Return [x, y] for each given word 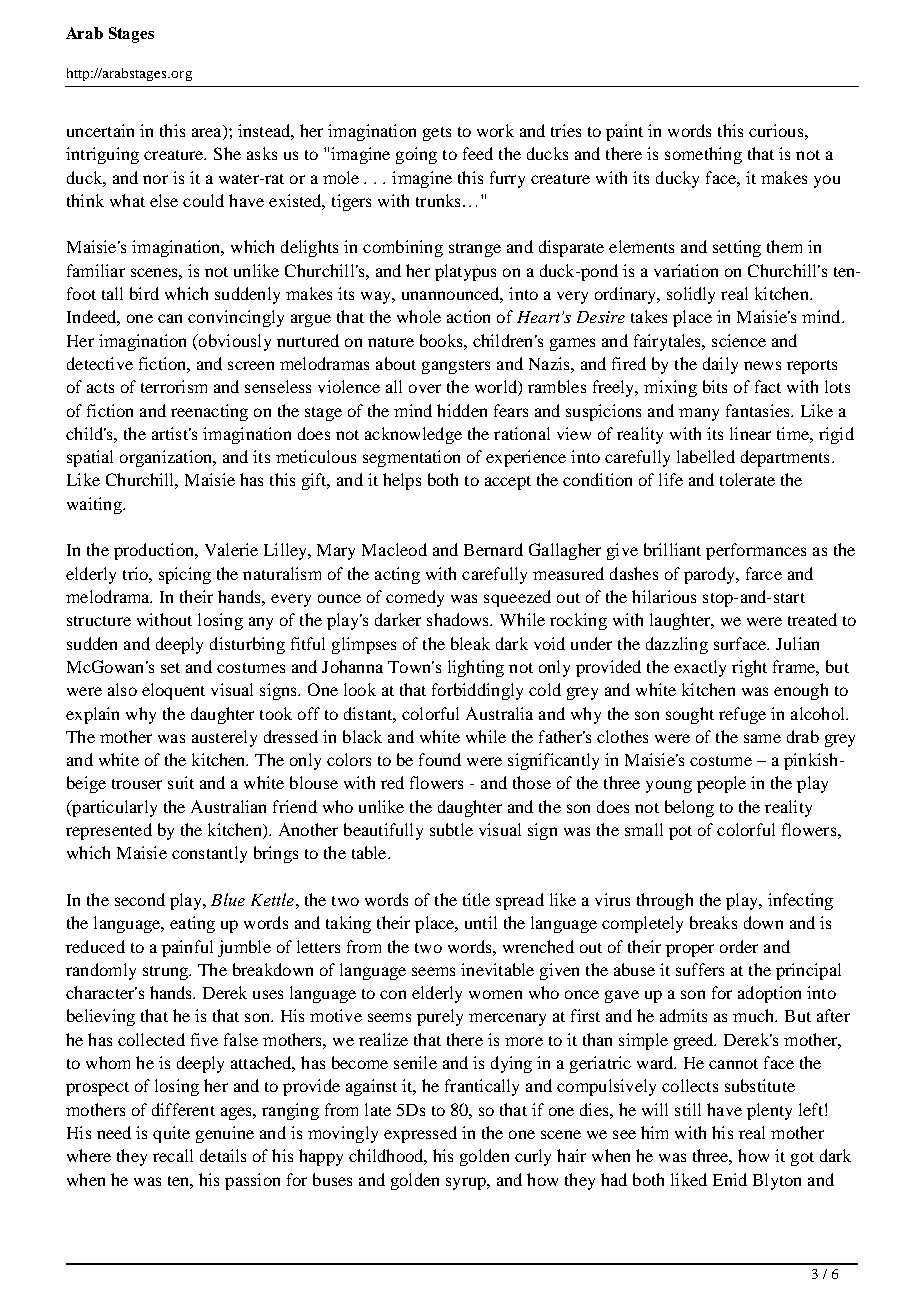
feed [478, 153]
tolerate [747, 479]
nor [155, 179]
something [703, 155]
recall [173, 1155]
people [721, 784]
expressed [420, 1134]
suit [181, 782]
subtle [451, 829]
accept [508, 483]
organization [167, 458]
